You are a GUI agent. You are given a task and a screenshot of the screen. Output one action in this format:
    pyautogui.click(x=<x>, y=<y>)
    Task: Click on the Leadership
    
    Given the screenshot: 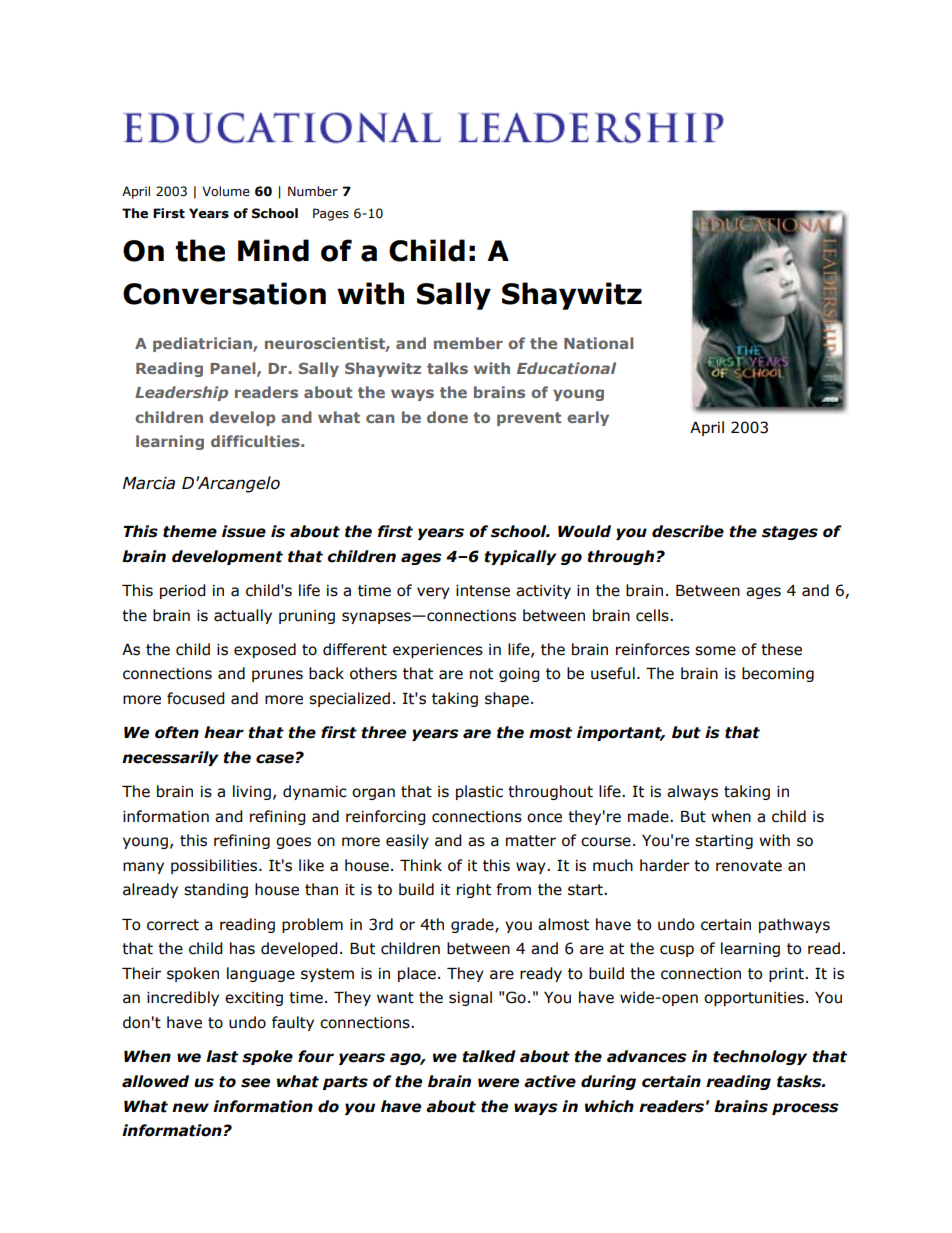 What is the action you would take?
    pyautogui.click(x=181, y=393)
